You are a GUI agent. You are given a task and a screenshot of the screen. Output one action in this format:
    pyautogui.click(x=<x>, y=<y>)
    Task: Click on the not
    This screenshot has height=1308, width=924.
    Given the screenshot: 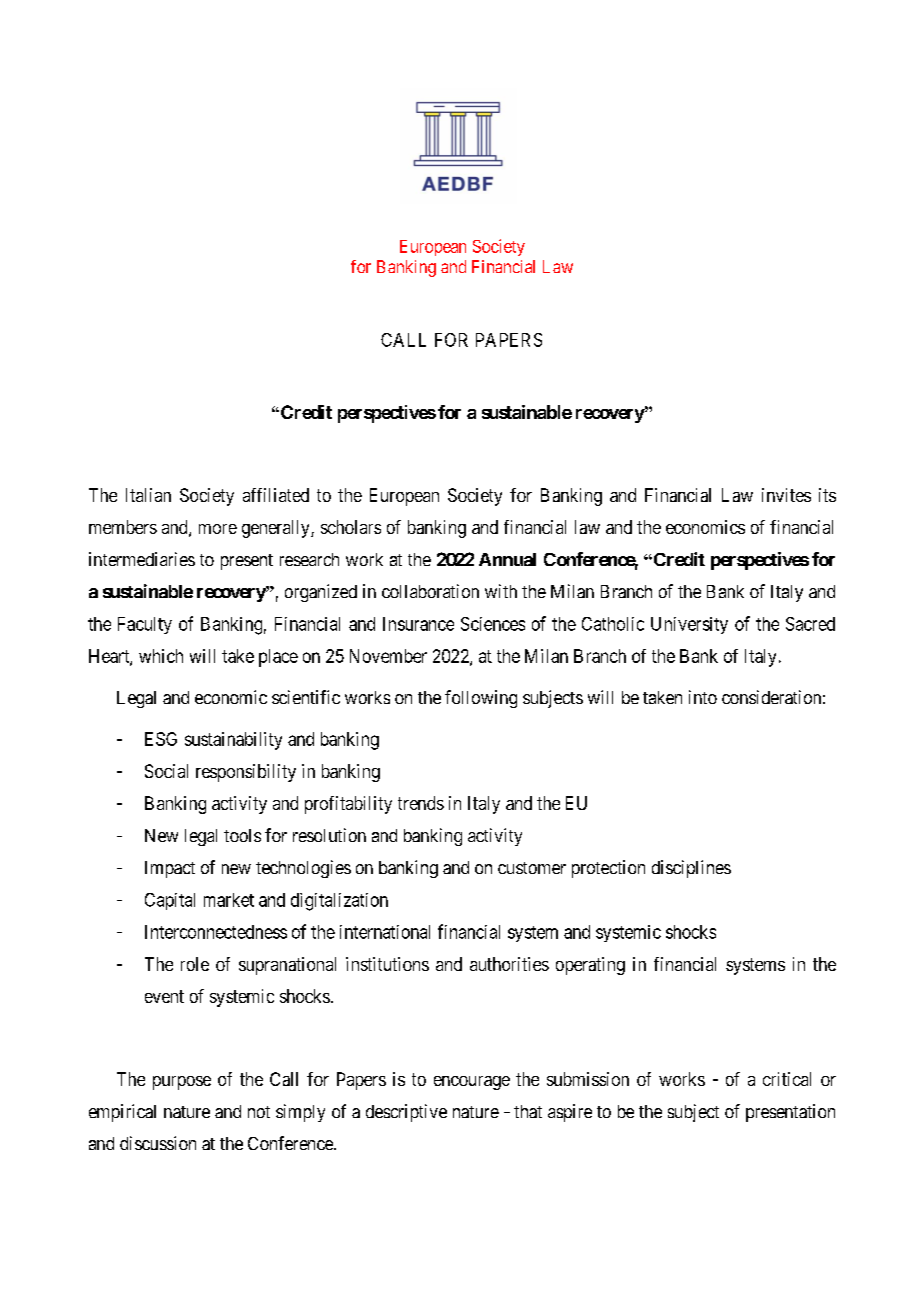 What is the action you would take?
    pyautogui.click(x=259, y=1112)
